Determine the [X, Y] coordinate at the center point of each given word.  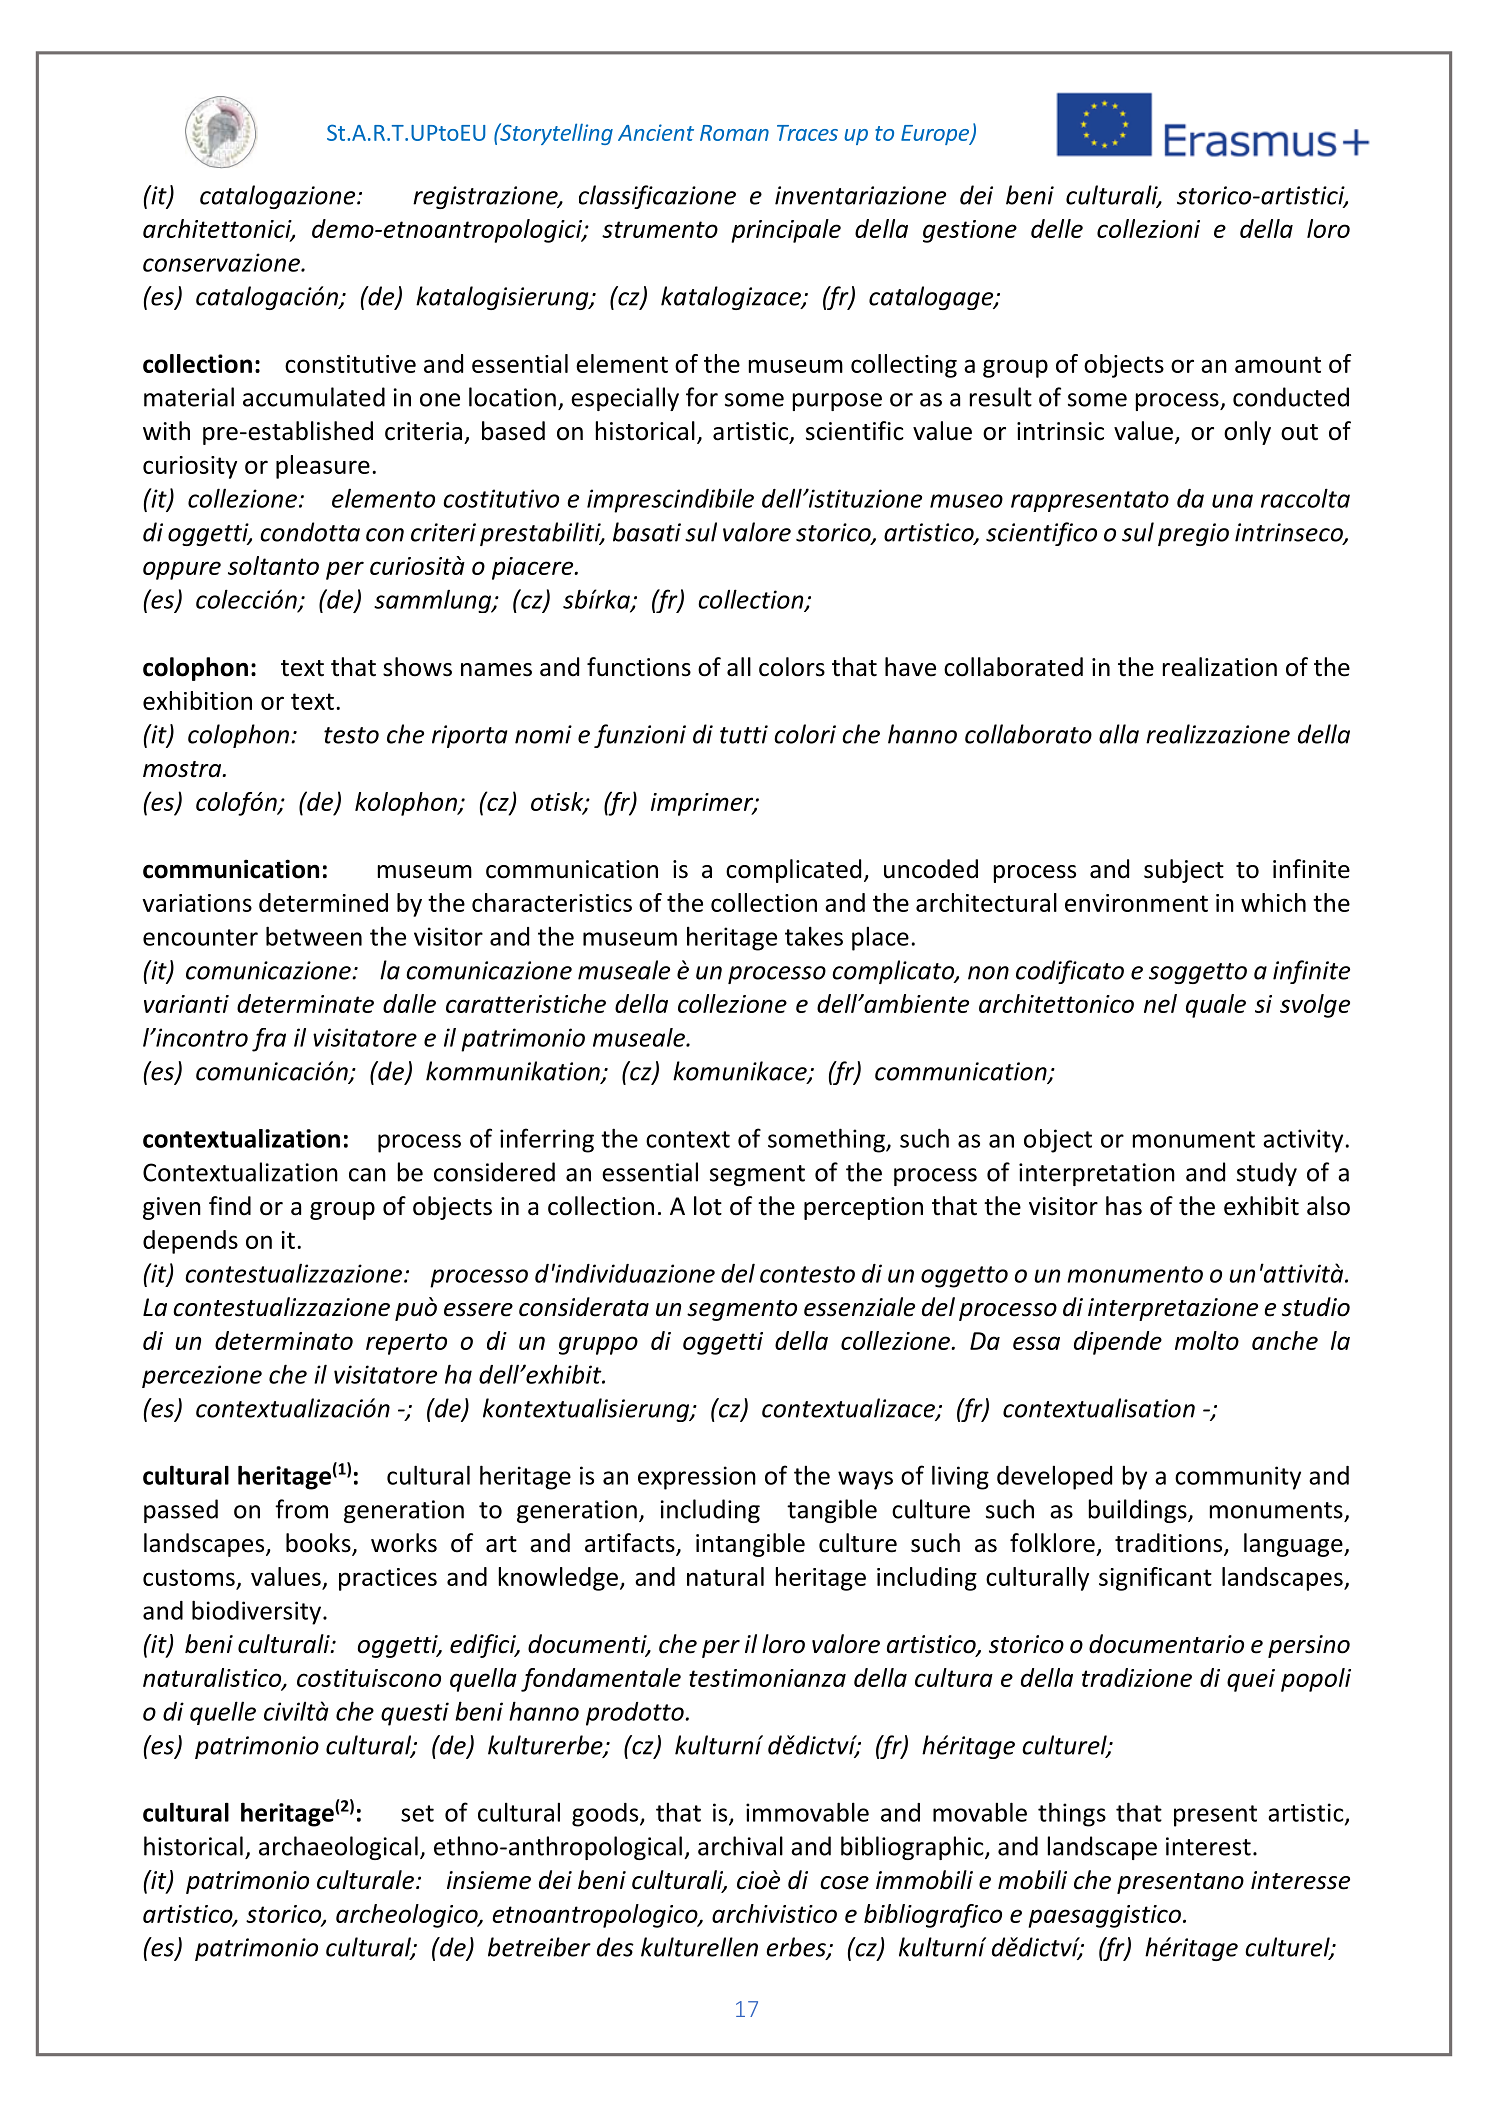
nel [1160, 1003]
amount [1278, 364]
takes [814, 936]
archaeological [338, 1848]
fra [269, 1040]
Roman [734, 133]
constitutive [350, 364]
